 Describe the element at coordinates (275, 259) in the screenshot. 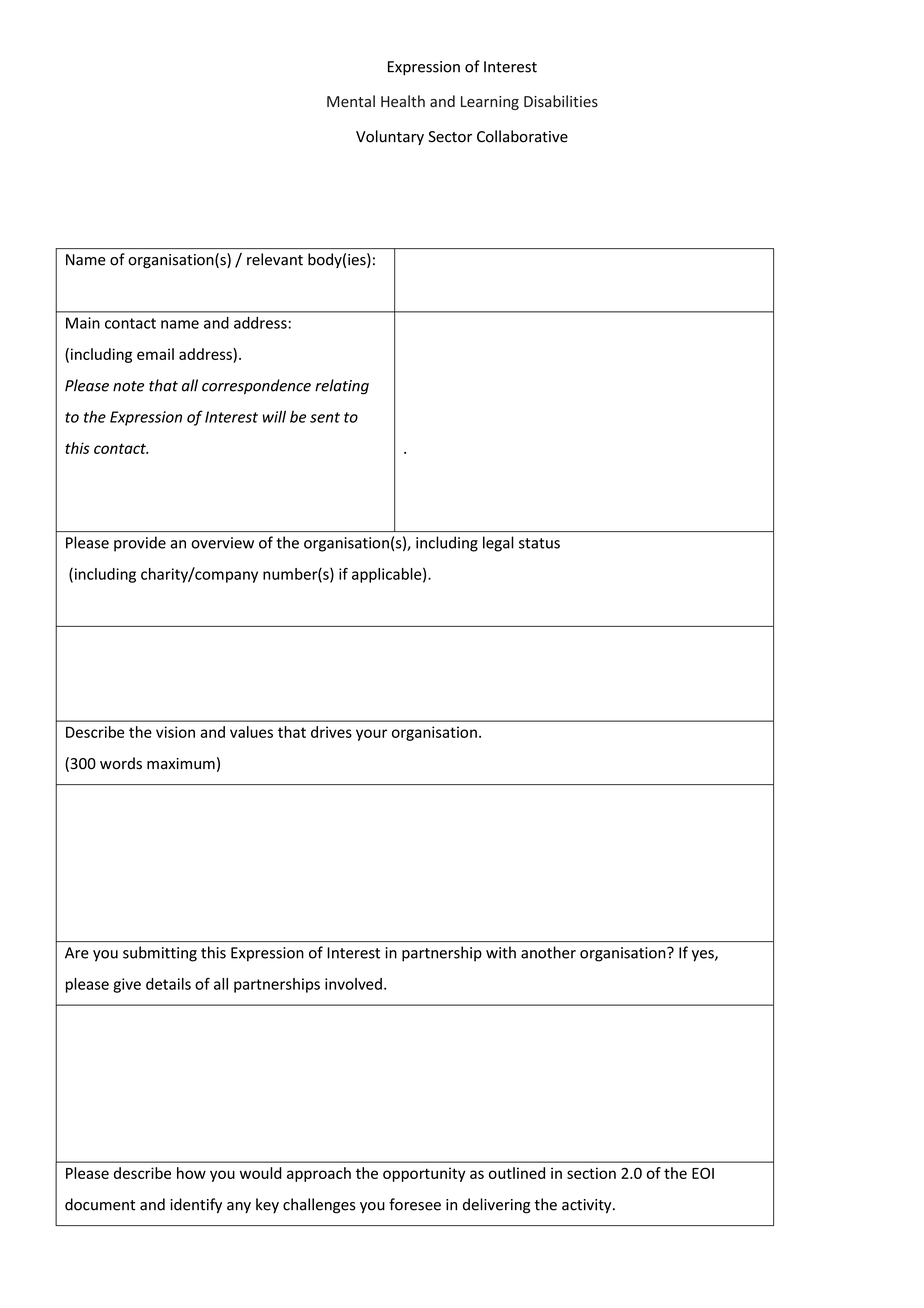

I see `relevant` at that location.
